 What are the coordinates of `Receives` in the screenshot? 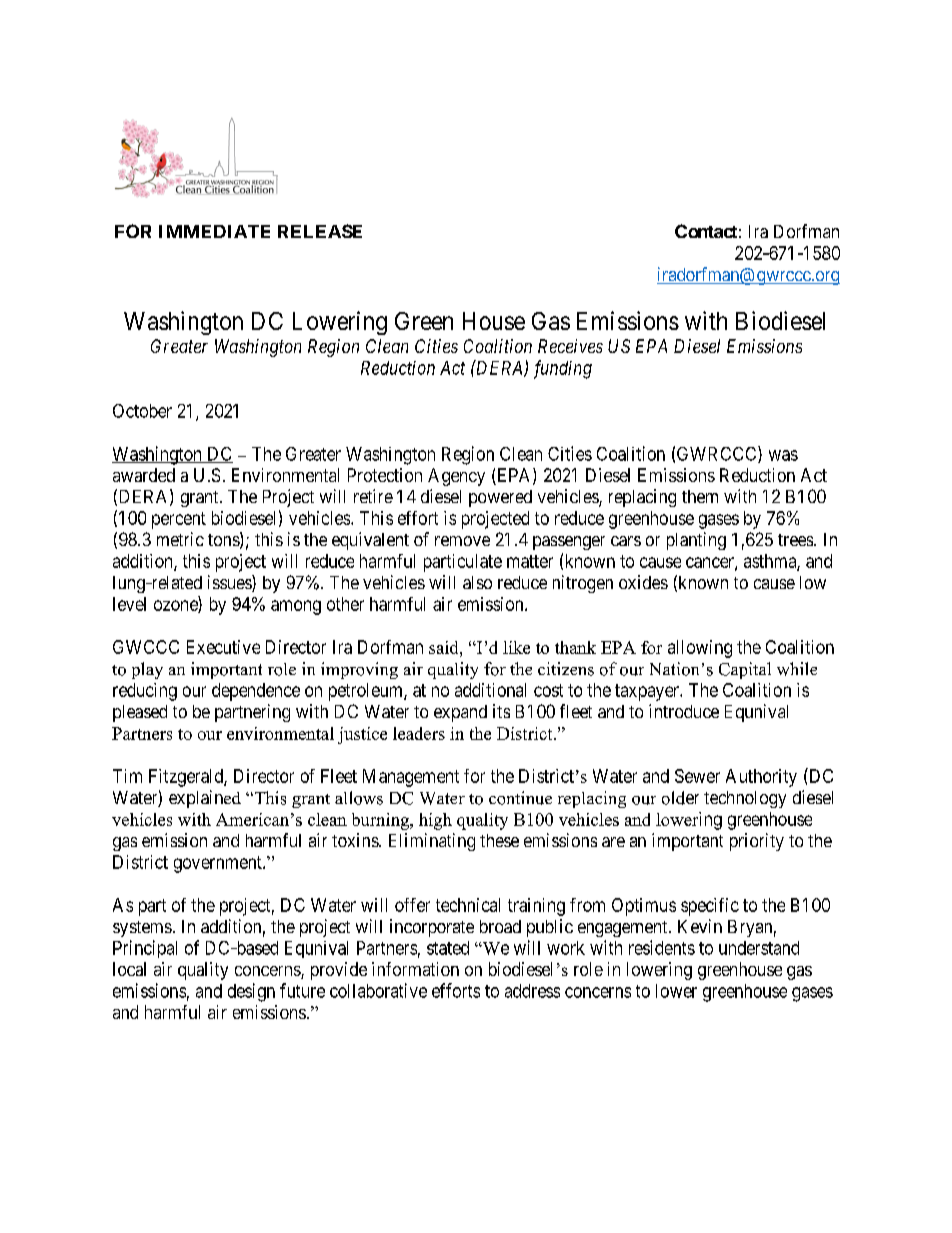 It's located at (570, 346).
